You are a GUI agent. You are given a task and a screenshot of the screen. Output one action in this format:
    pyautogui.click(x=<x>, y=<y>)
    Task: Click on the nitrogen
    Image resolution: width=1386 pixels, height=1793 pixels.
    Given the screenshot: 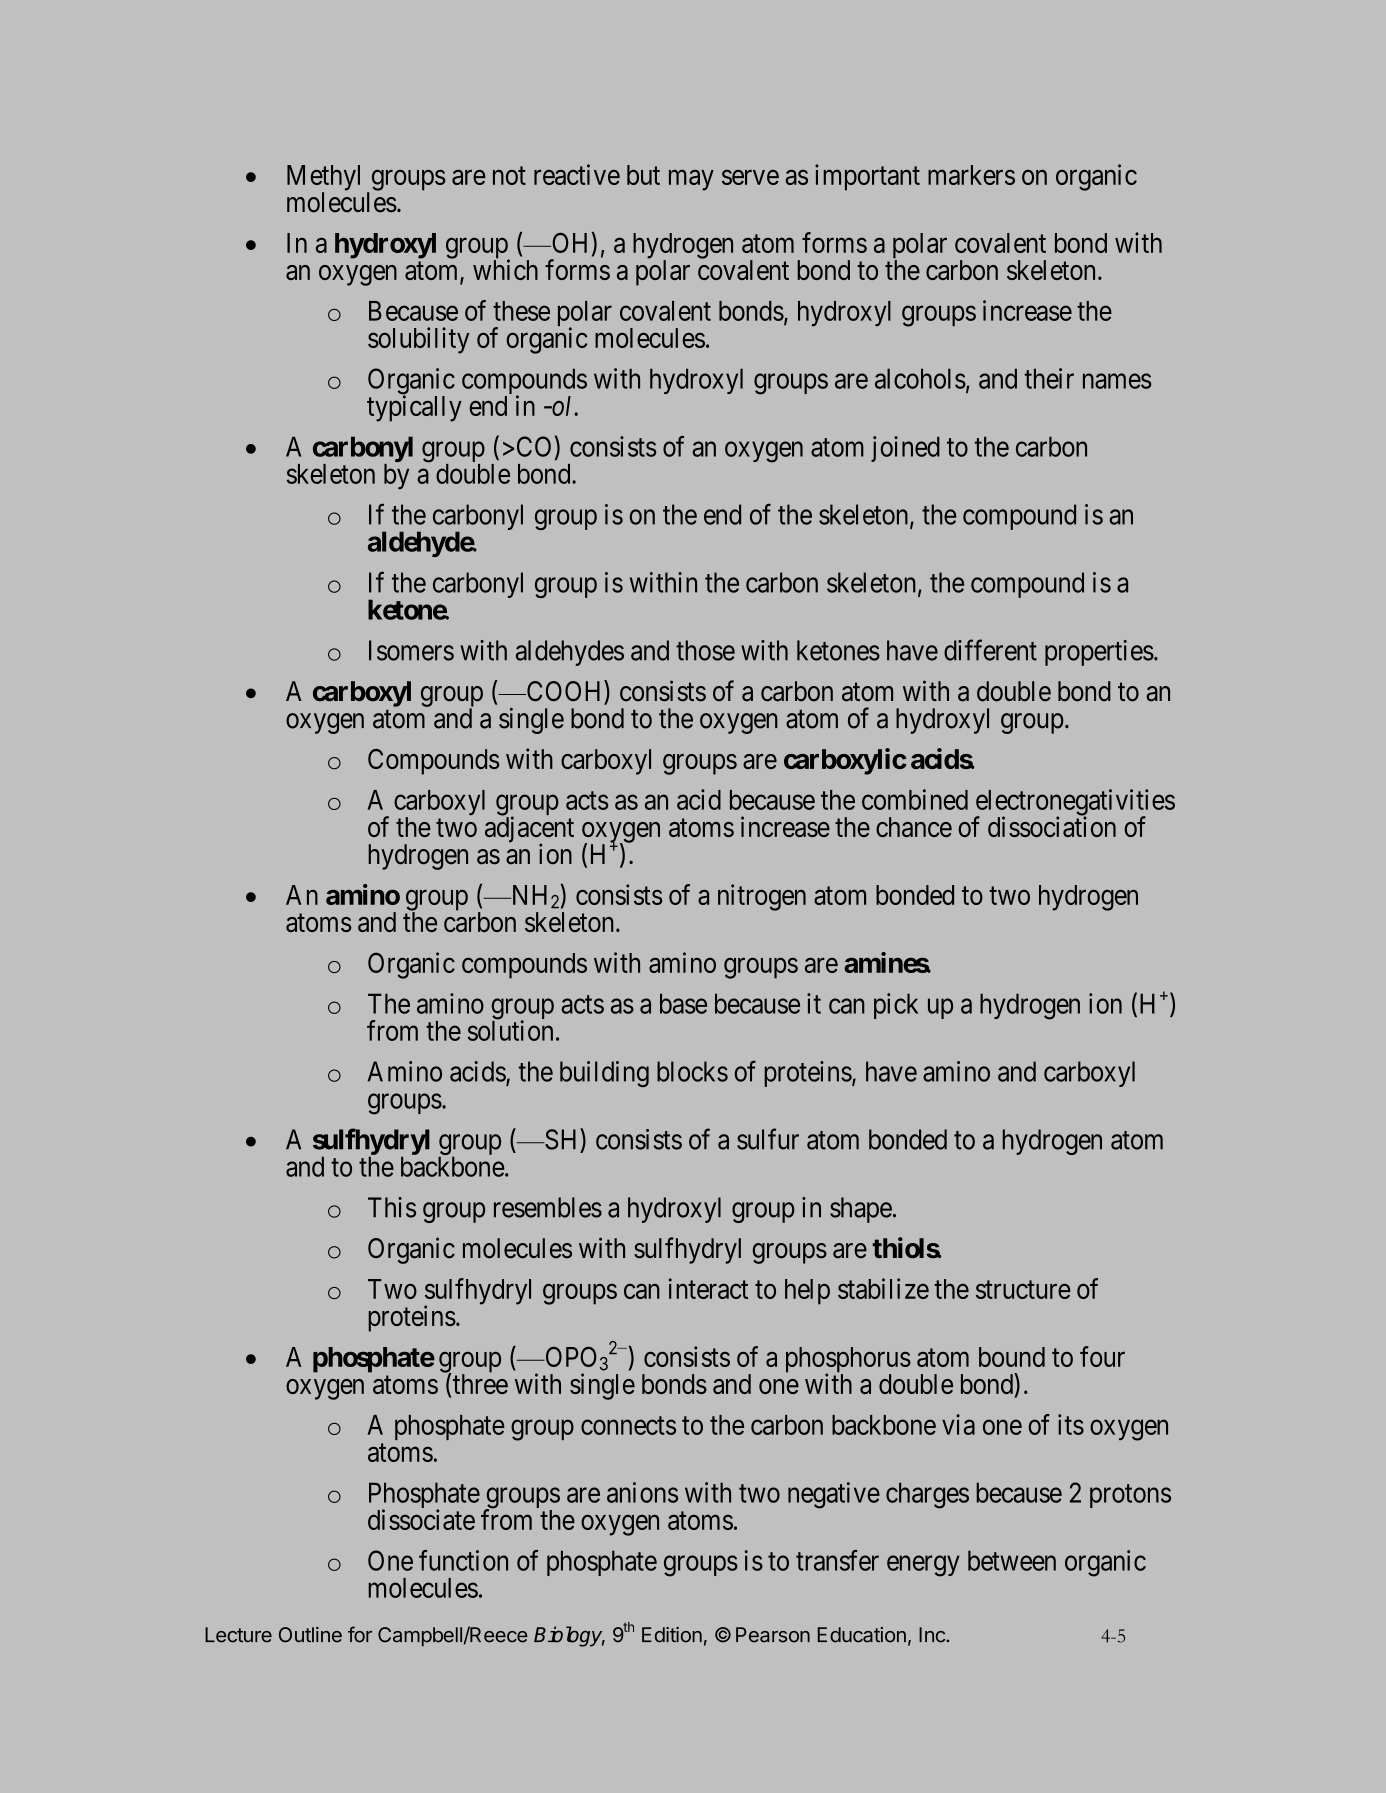 What is the action you would take?
    pyautogui.click(x=762, y=897)
